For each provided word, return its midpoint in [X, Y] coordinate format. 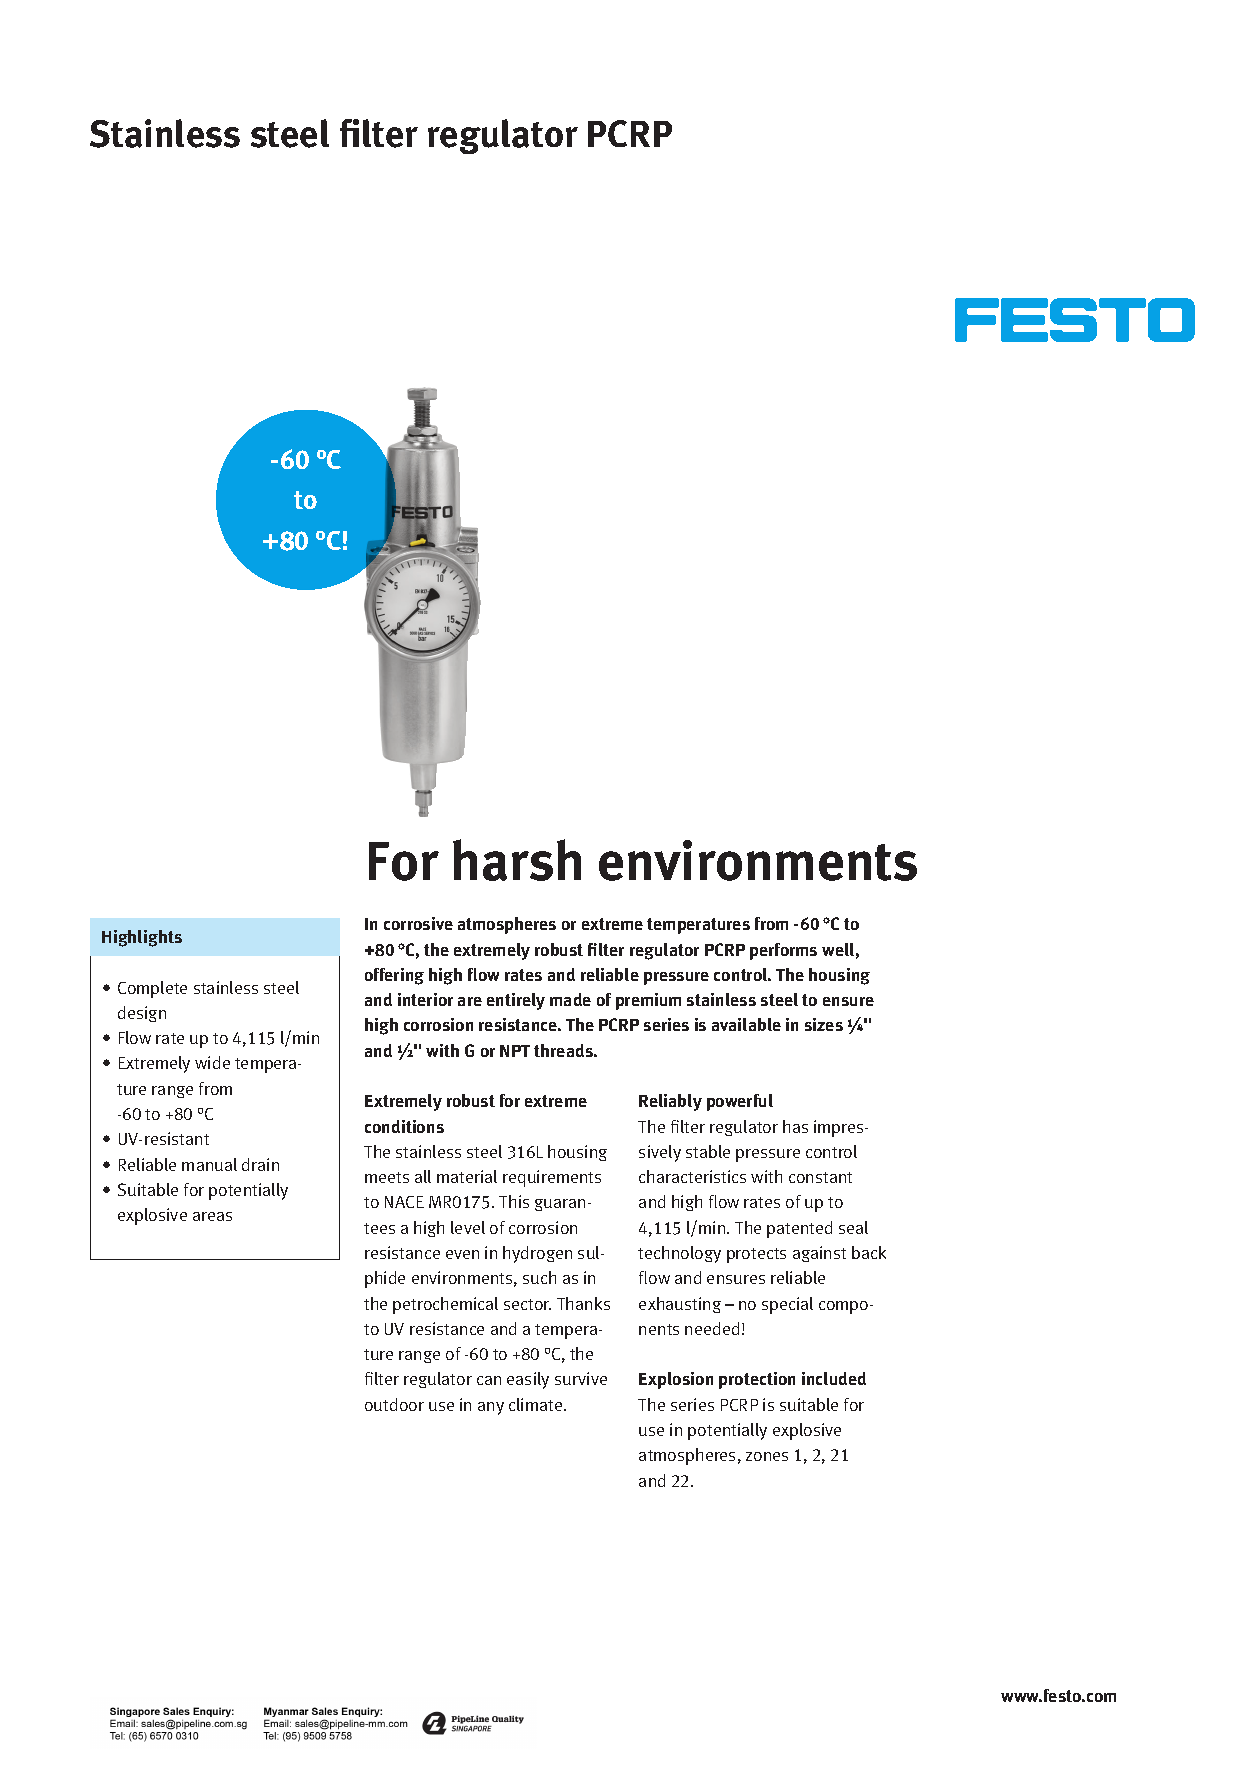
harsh [517, 860]
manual [209, 1164]
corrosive [418, 923]
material [467, 1176]
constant [820, 1177]
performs [783, 951]
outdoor [394, 1404]
